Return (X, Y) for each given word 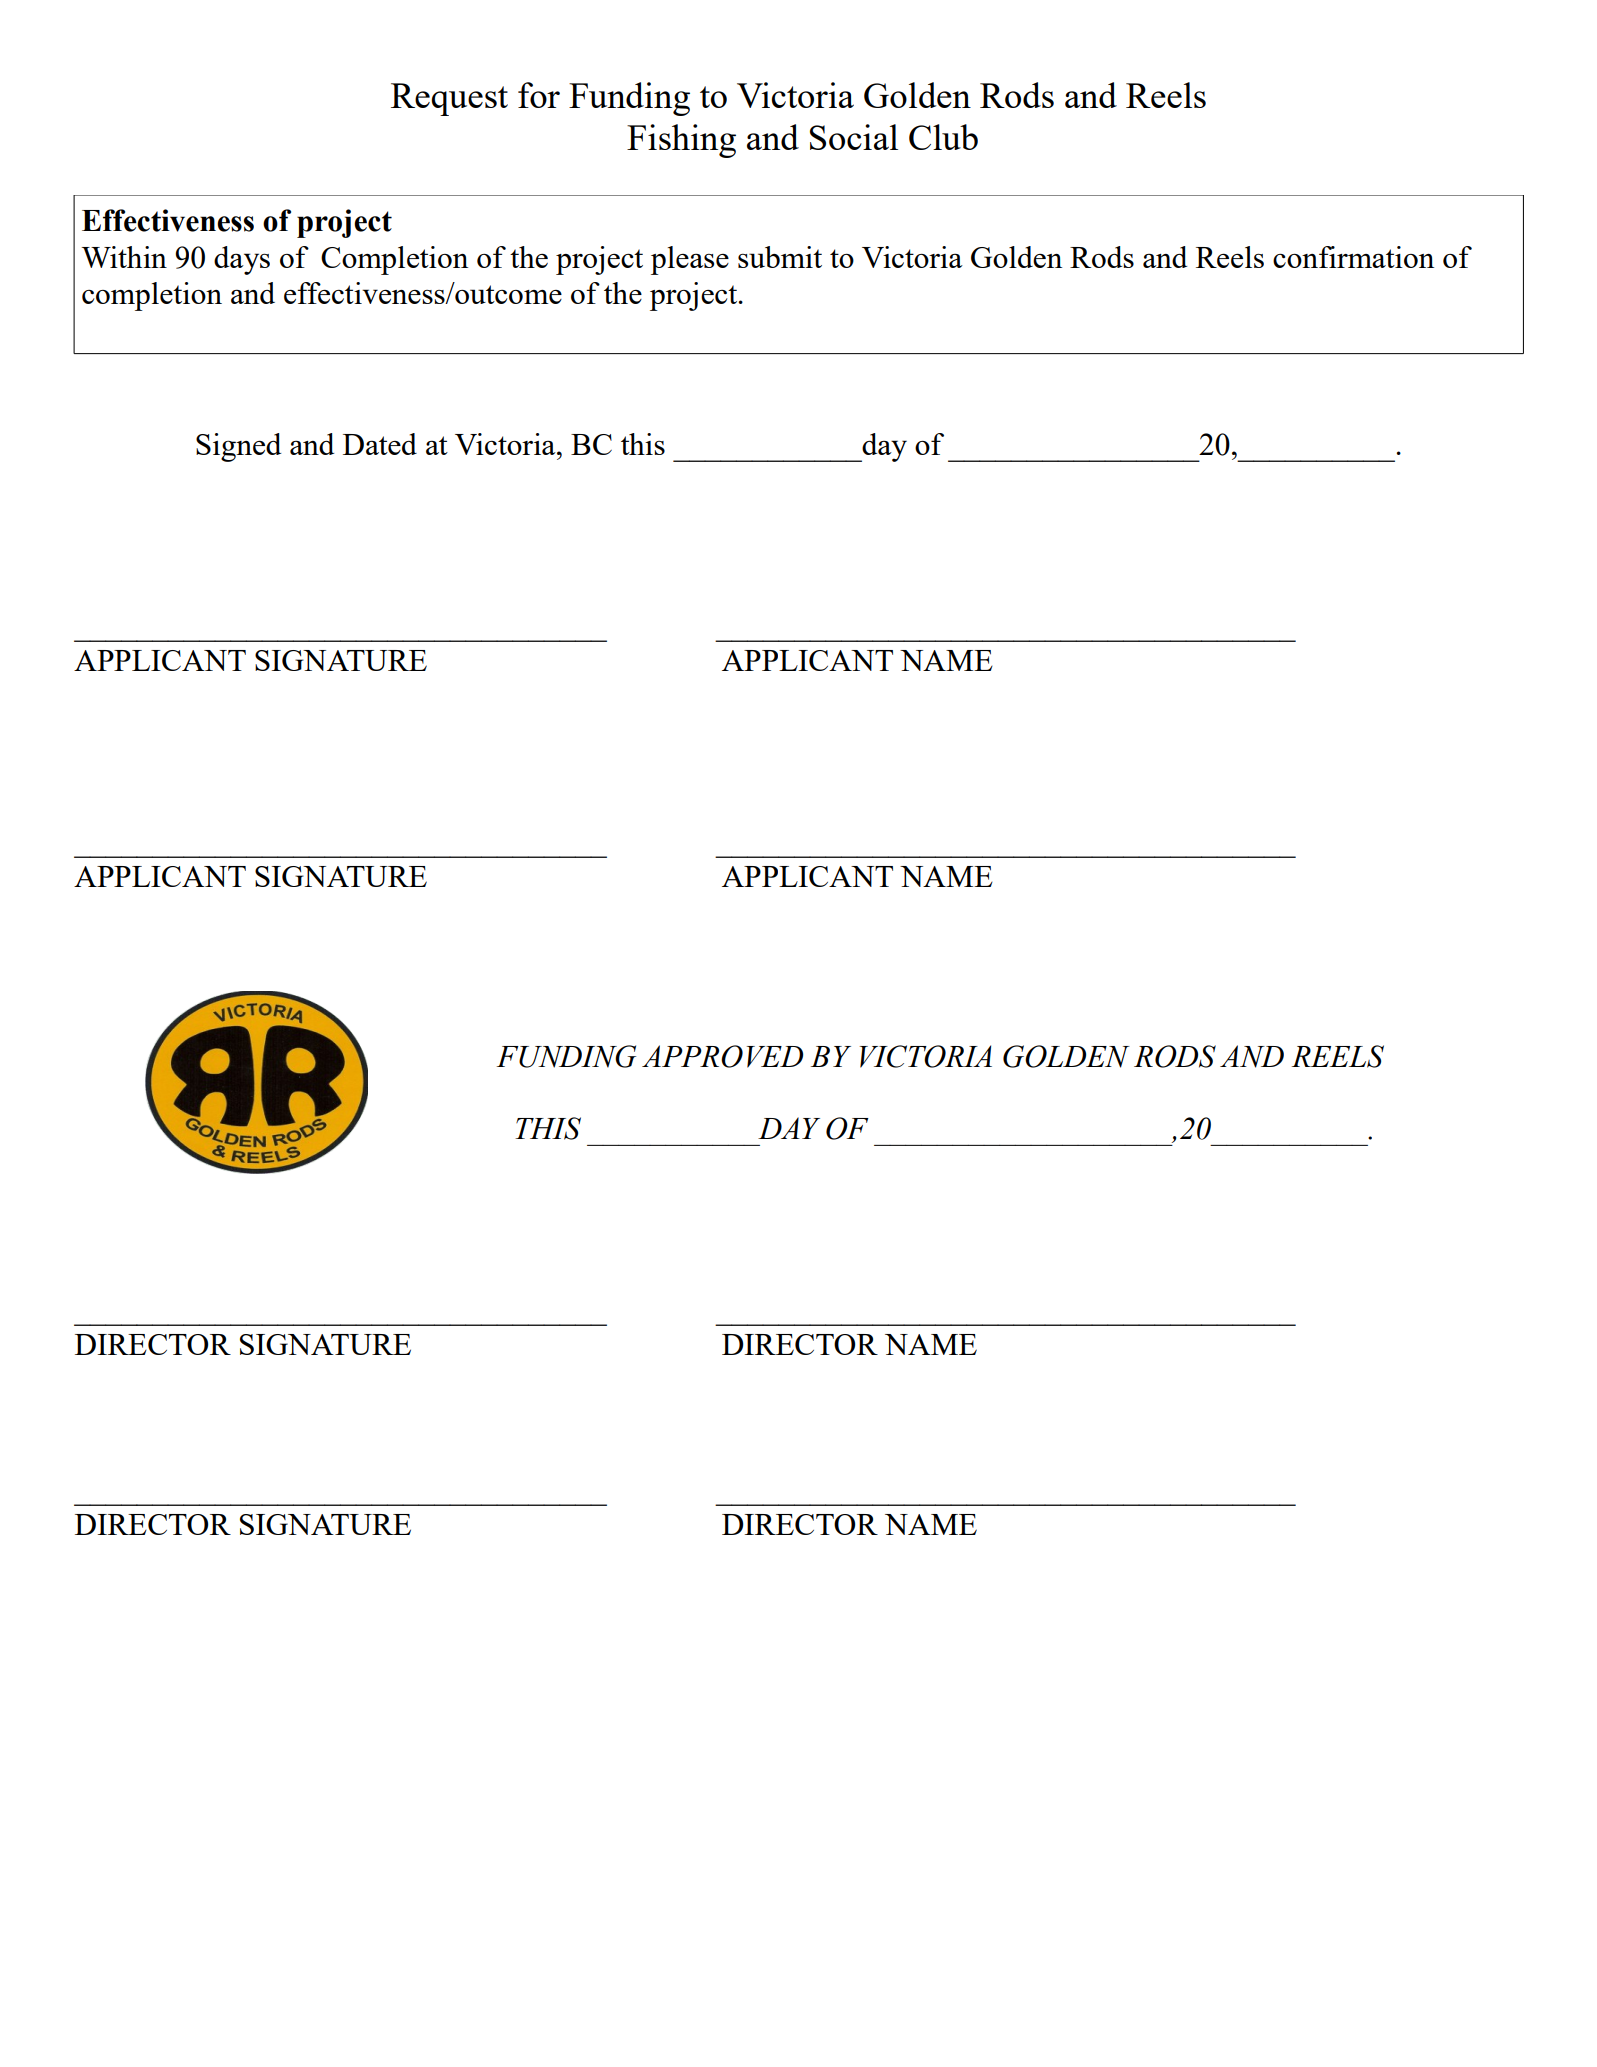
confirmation (1353, 257)
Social (854, 137)
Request (449, 99)
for (539, 95)
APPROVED (722, 1056)
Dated (380, 444)
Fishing (681, 141)
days (242, 260)
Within (124, 257)
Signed (238, 447)
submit (780, 257)
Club (943, 137)
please (690, 260)
